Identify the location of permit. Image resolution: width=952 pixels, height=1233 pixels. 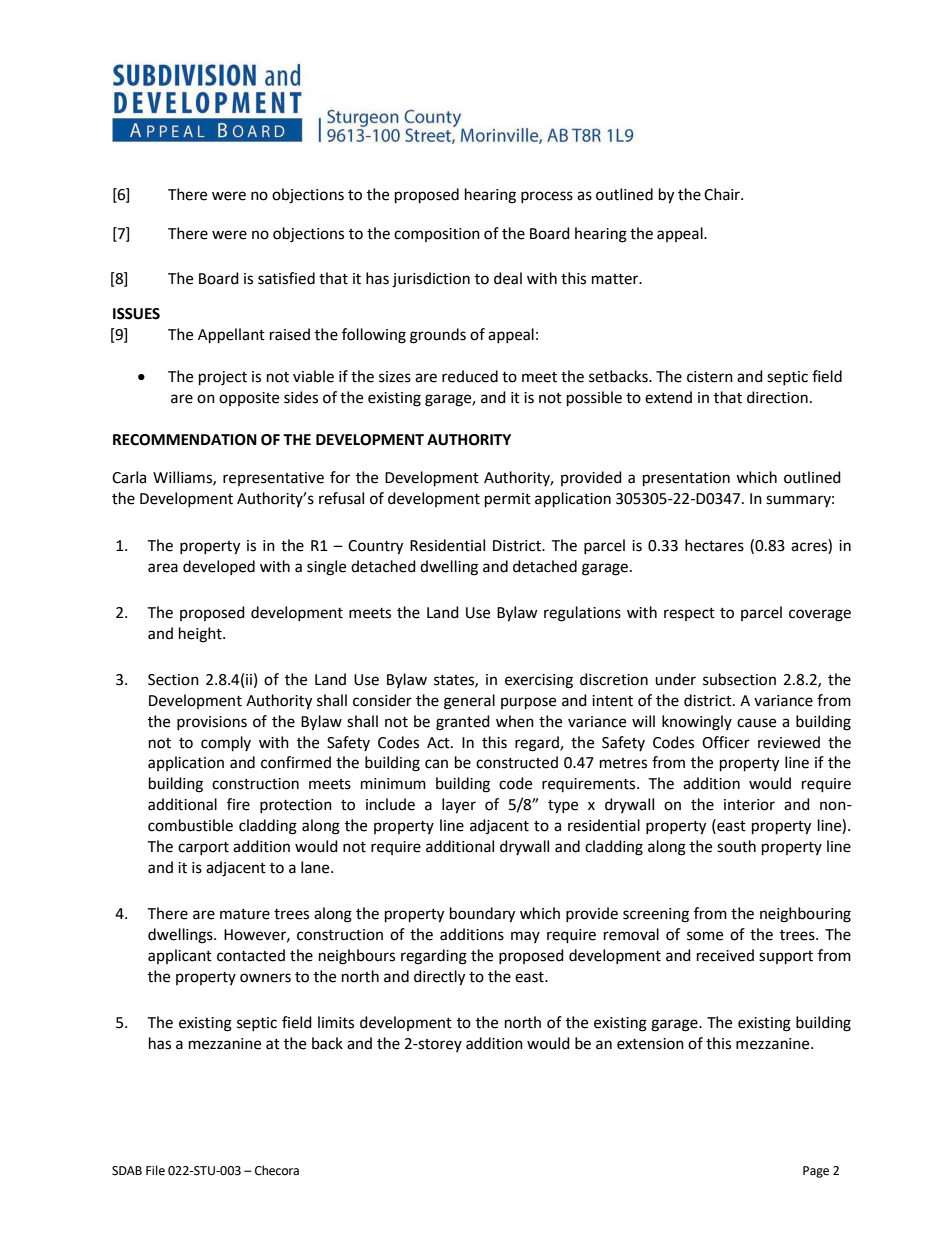
(508, 500).
